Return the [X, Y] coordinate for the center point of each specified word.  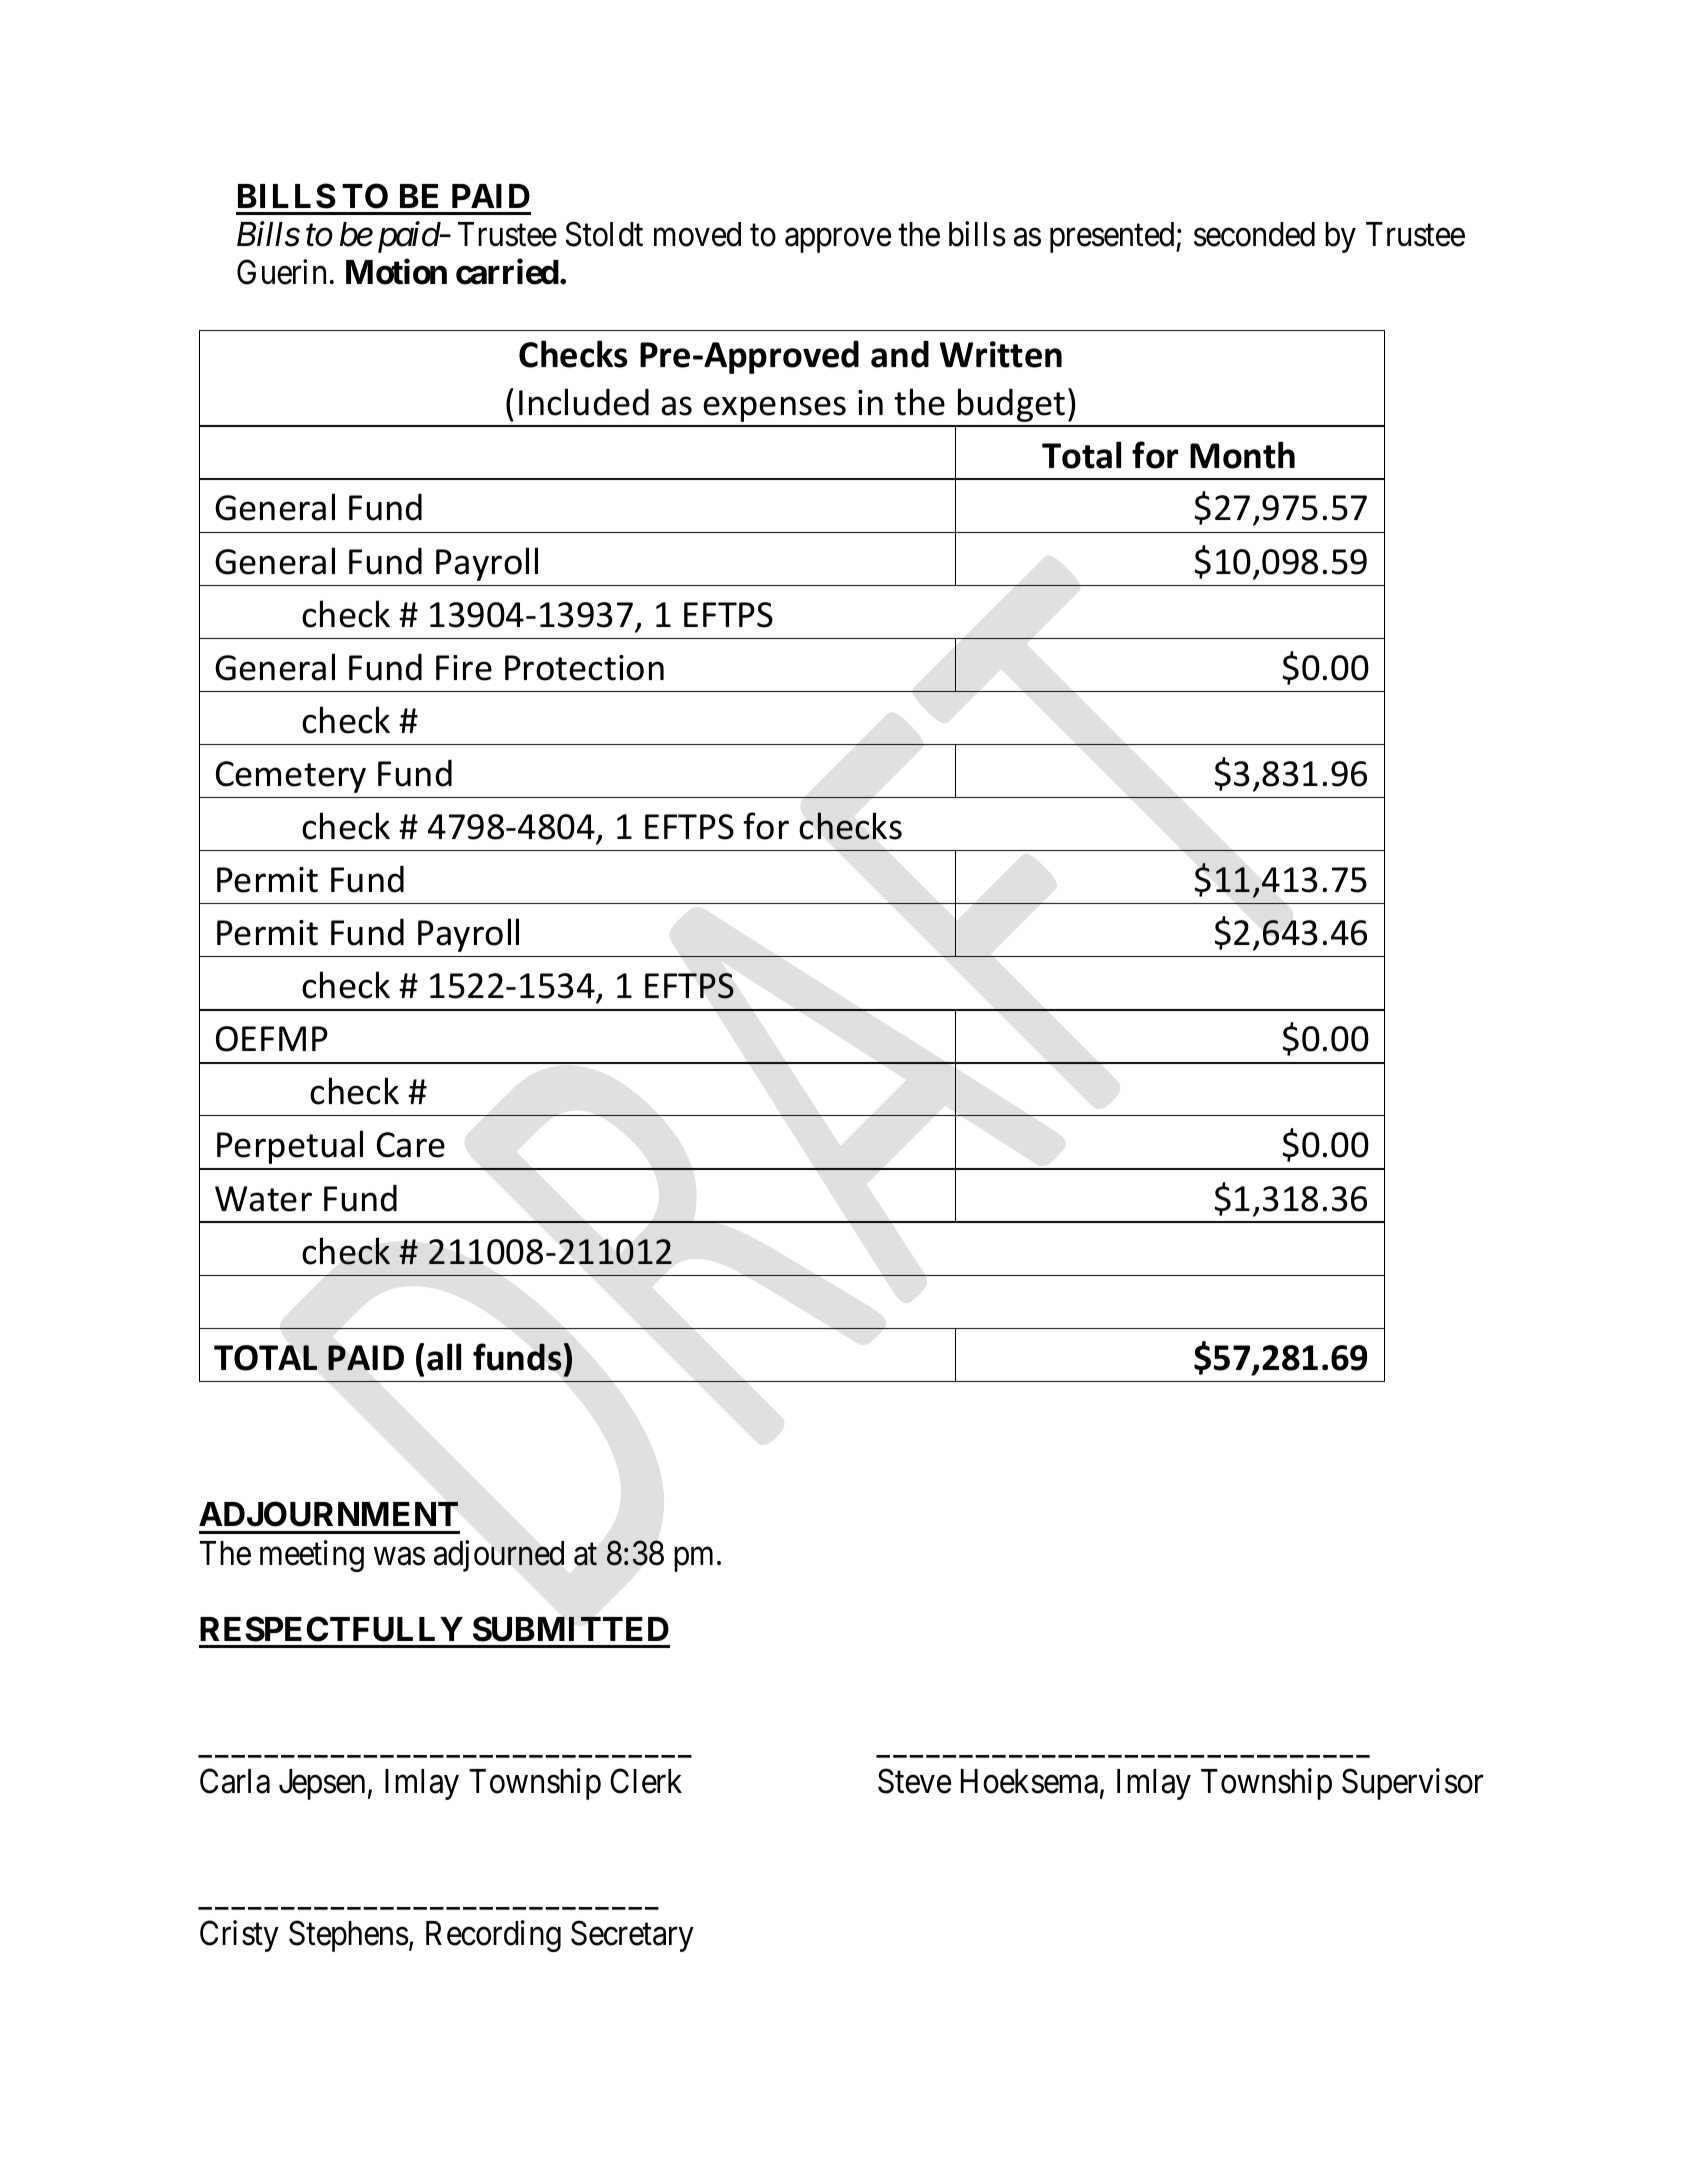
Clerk [646, 1781]
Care [411, 1145]
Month [1242, 455]
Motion [396, 272]
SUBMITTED [571, 1629]
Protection [584, 668]
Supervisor [1412, 1784]
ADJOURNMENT [328, 1514]
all [444, 1357]
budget [1011, 405]
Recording [493, 1936]
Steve [914, 1781]
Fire [464, 668]
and [900, 354]
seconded [1254, 234]
